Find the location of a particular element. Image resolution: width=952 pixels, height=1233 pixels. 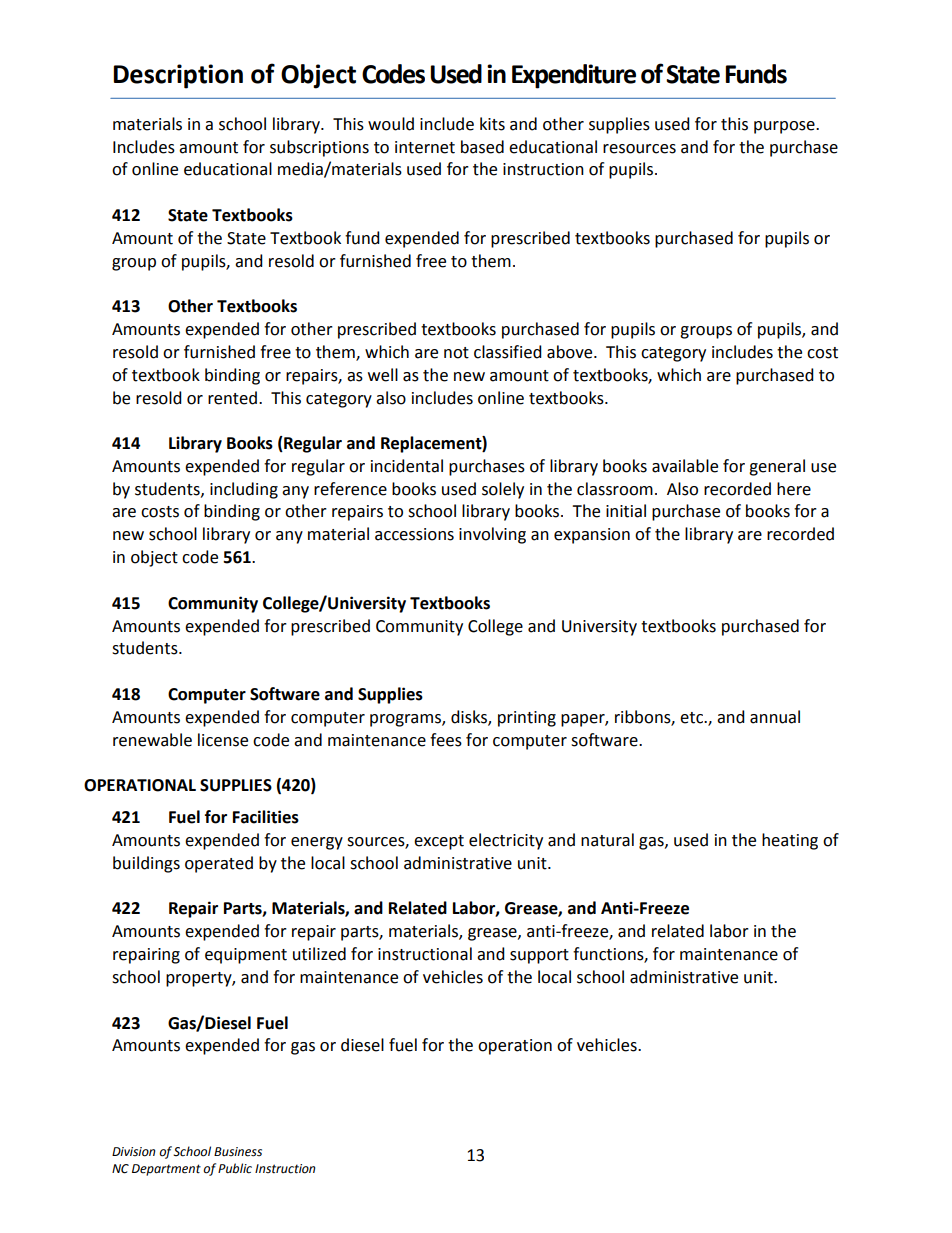

kits is located at coordinates (492, 124).
